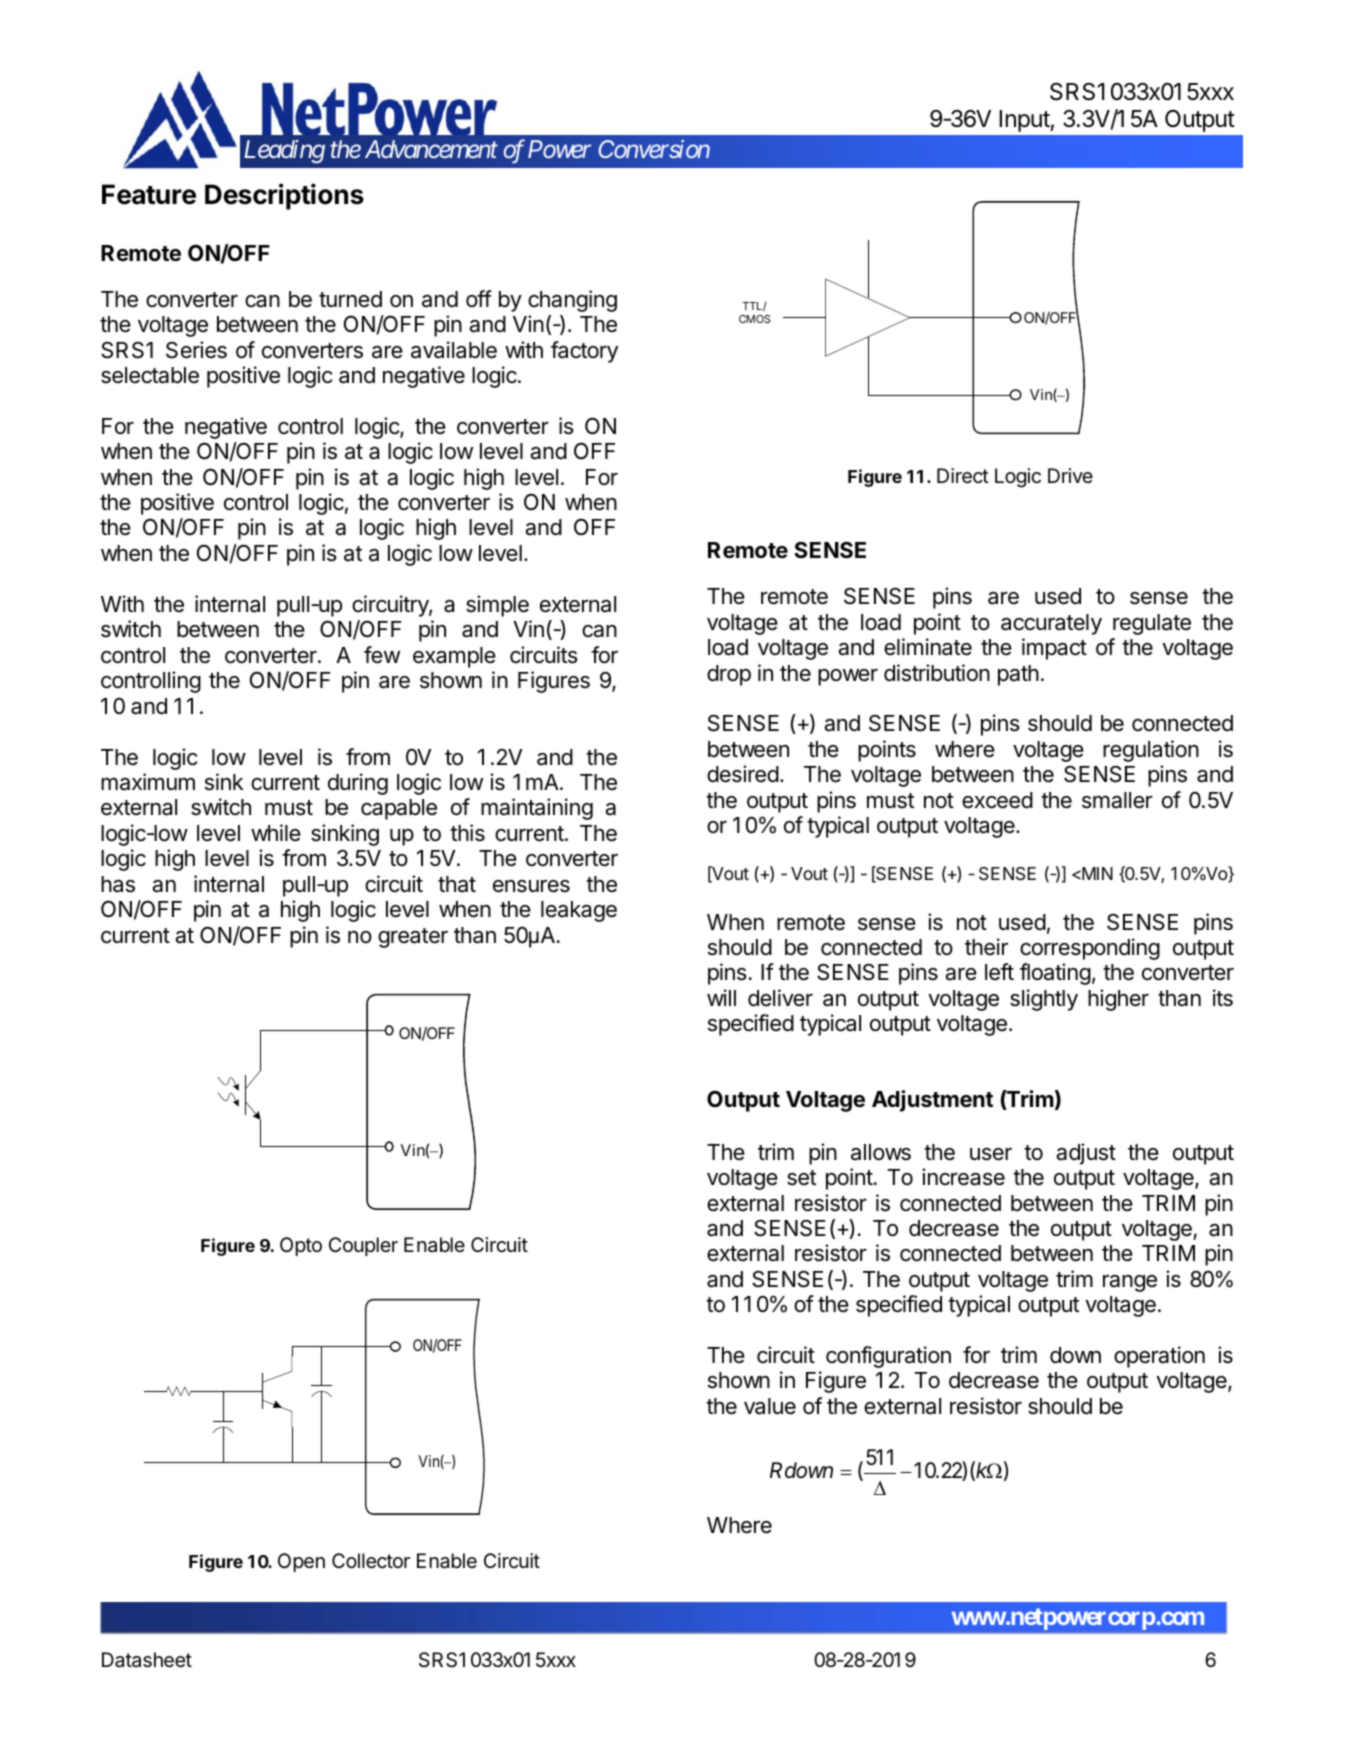 The height and width of the screenshot is (1751, 1353). I want to click on Conversion, so click(654, 149).
